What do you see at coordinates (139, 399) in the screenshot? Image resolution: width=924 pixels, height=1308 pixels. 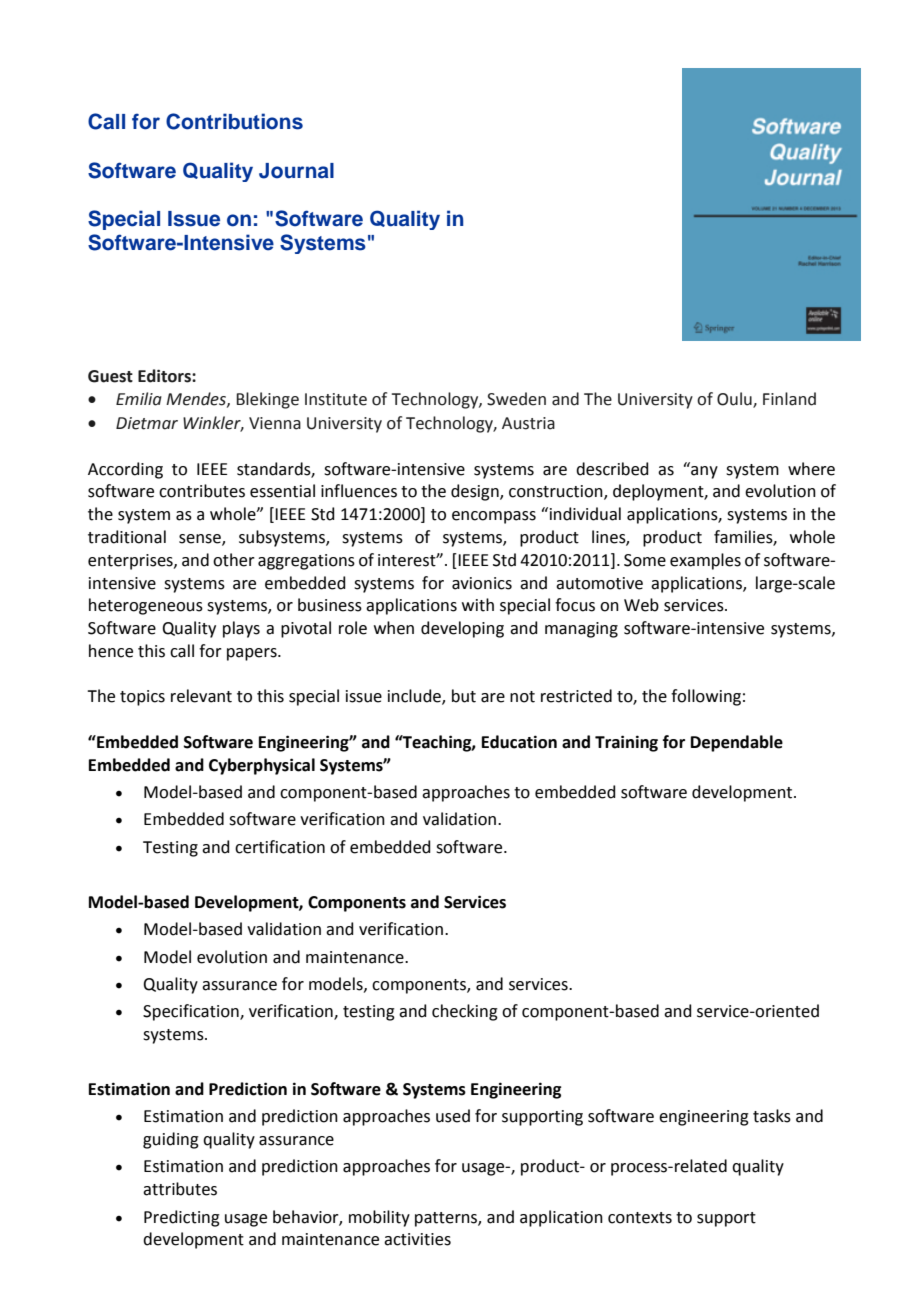 I see `Emilia` at bounding box center [139, 399].
